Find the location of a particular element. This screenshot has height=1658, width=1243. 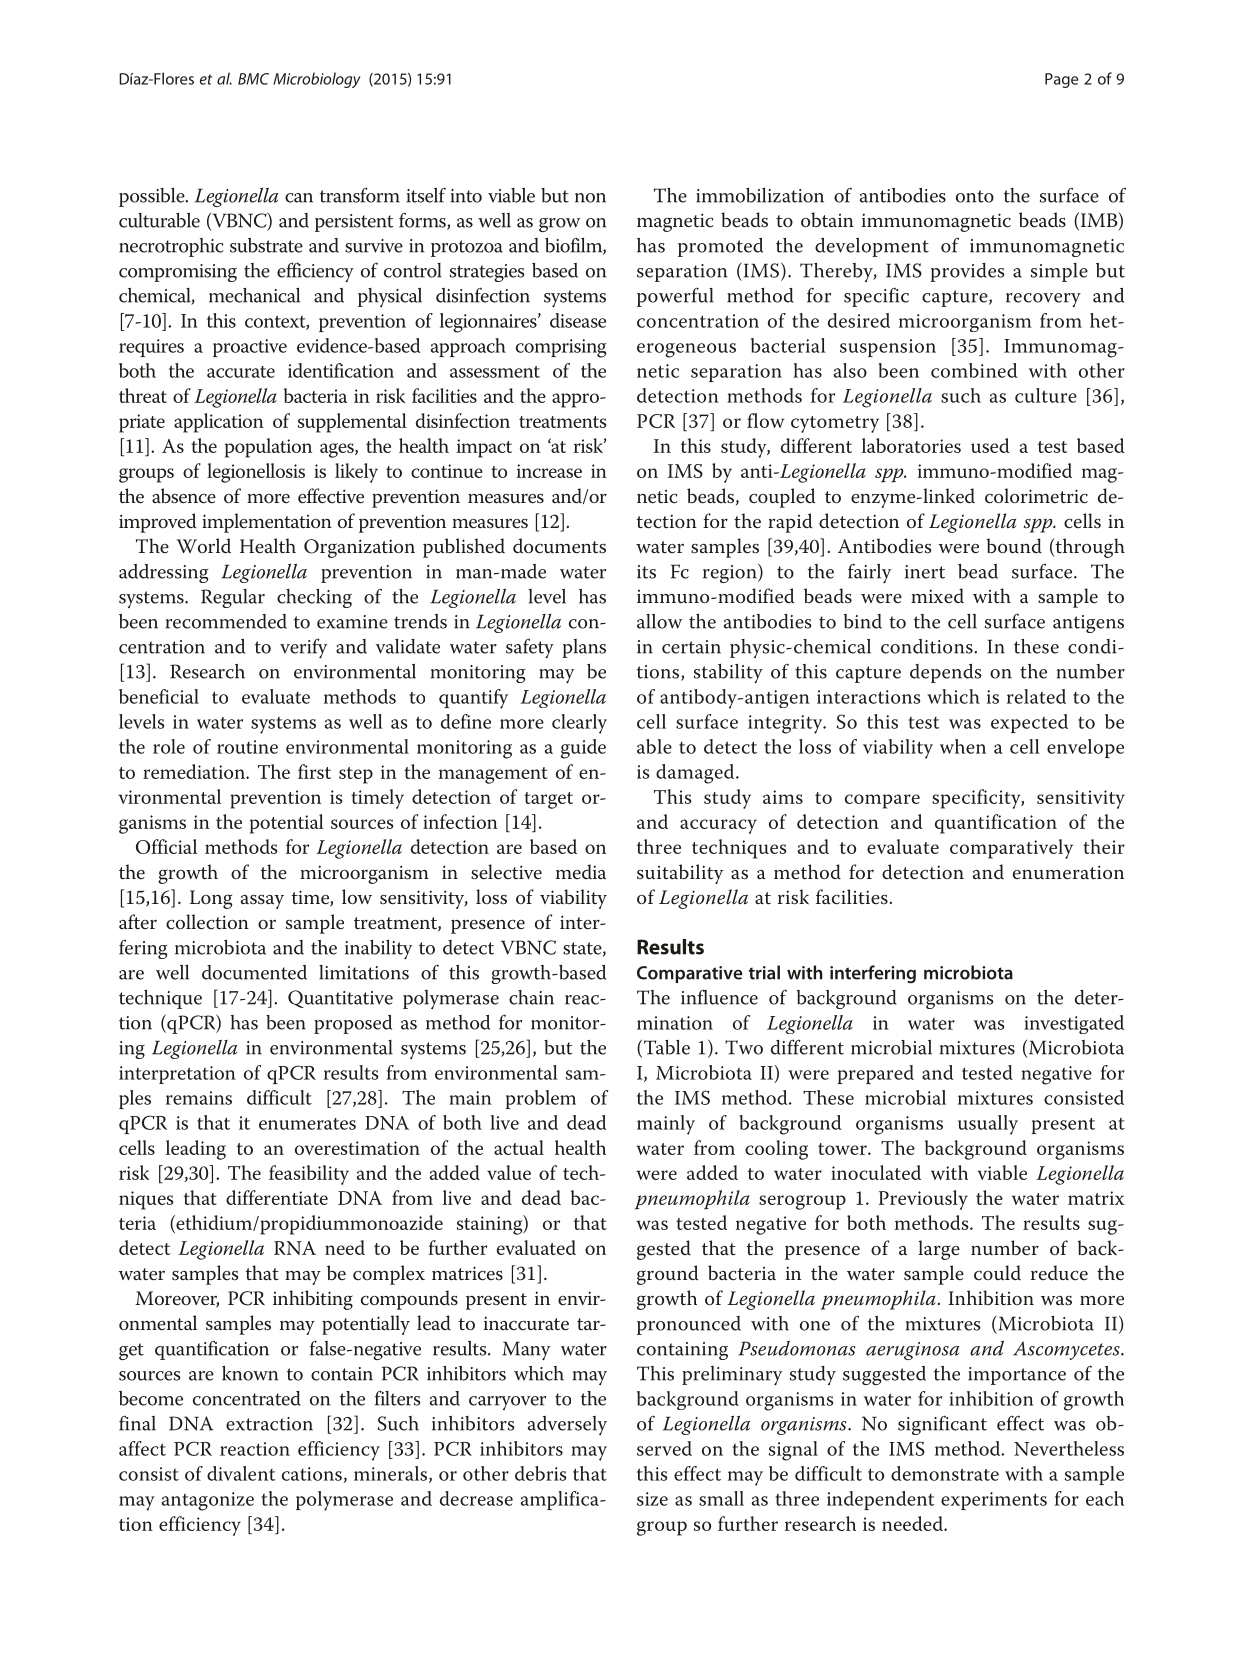

absence is located at coordinates (184, 496).
